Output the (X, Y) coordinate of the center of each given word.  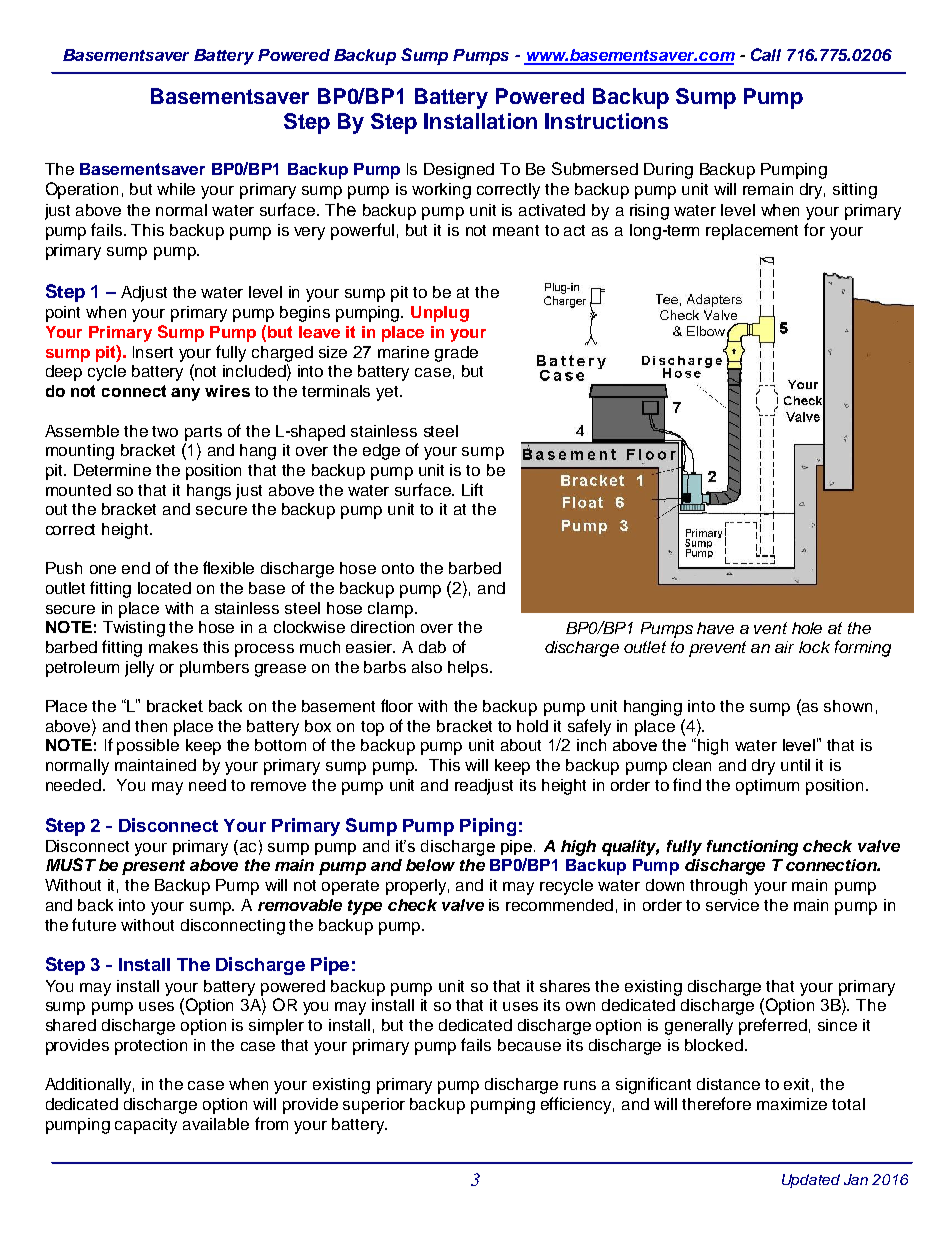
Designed (459, 171)
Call (766, 54)
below (430, 865)
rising (649, 212)
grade (456, 354)
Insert (153, 352)
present (153, 867)
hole (807, 628)
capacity (146, 1126)
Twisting (134, 629)
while (176, 189)
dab (432, 647)
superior (374, 1106)
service (732, 905)
